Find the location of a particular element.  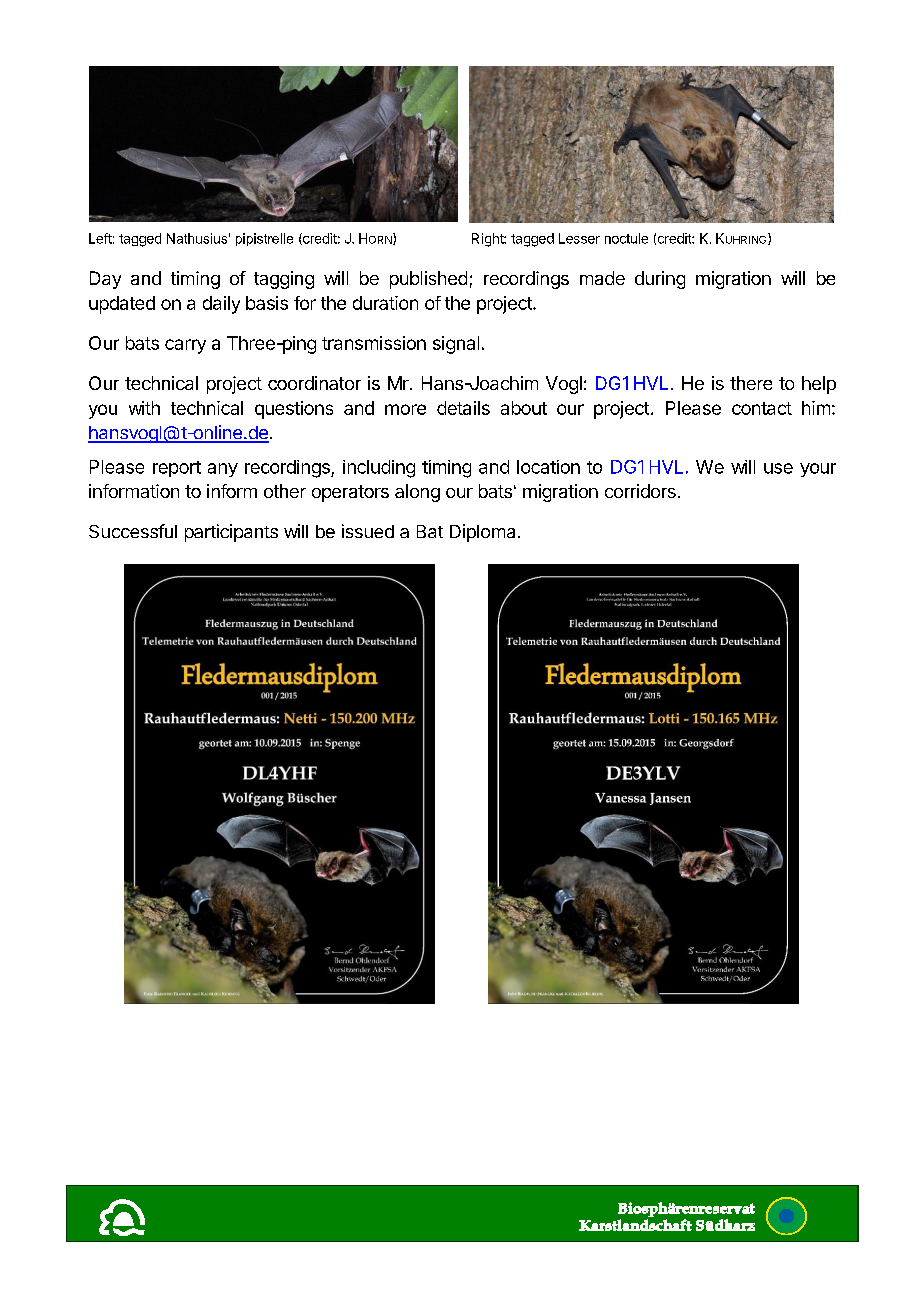

report is located at coordinates (177, 469).
